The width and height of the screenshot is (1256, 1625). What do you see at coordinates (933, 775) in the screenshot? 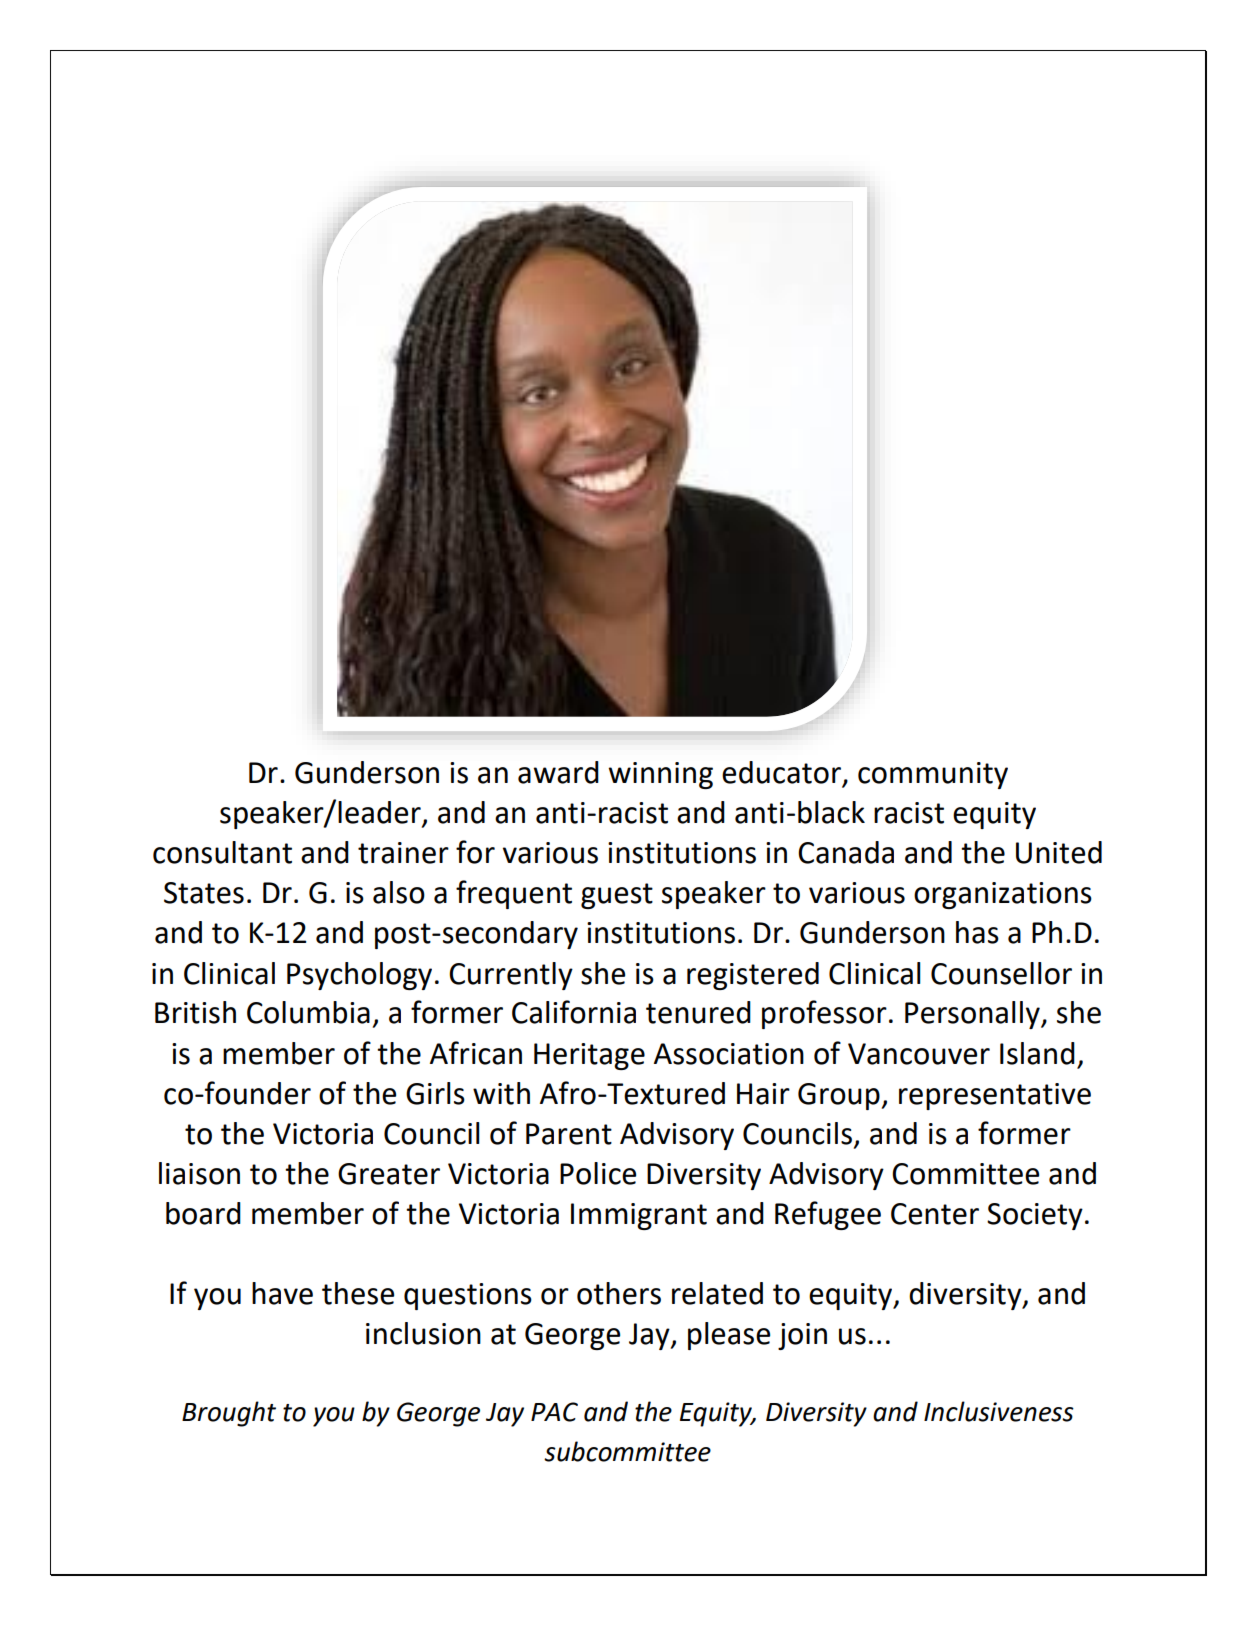
I see `community` at bounding box center [933, 775].
